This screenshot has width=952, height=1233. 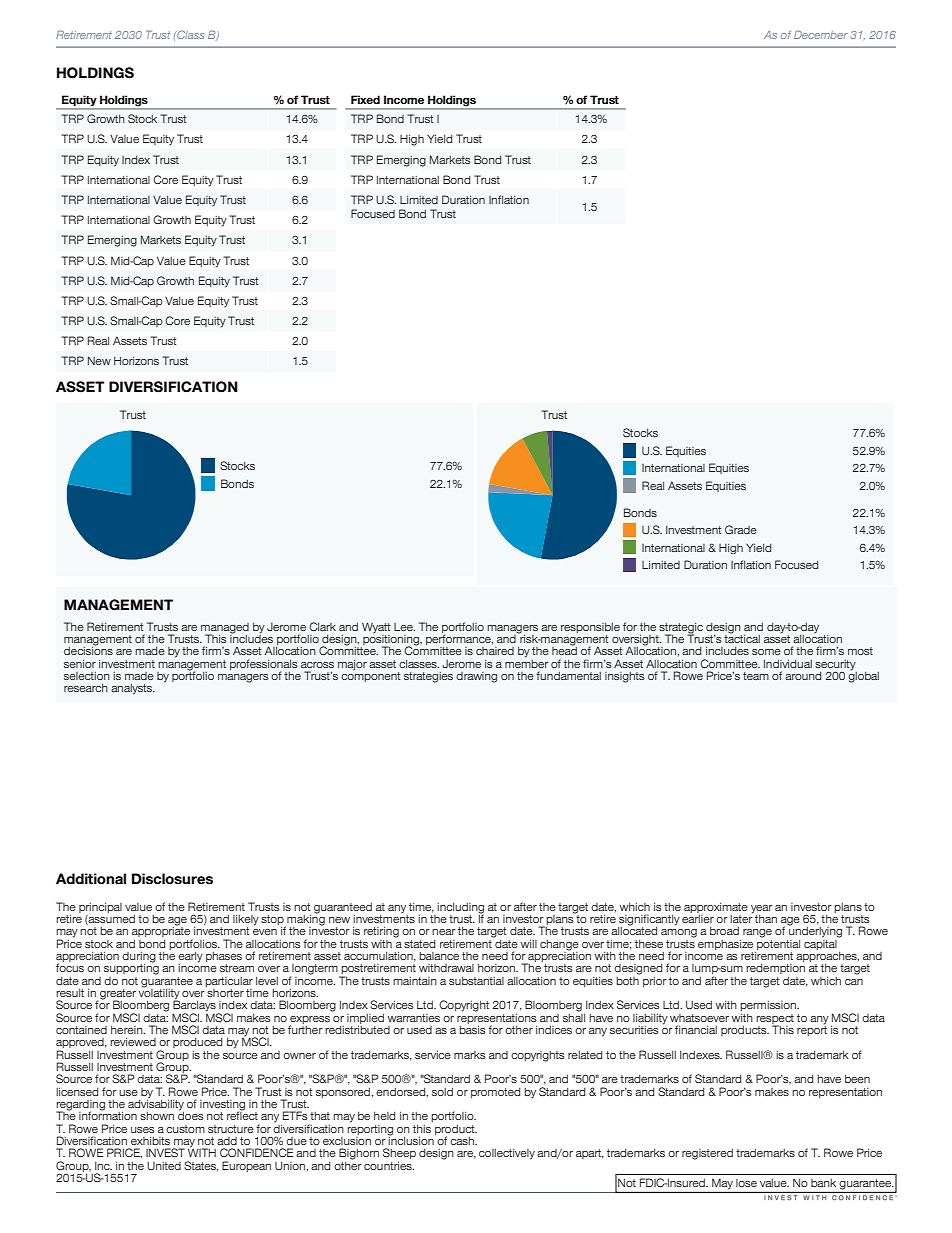 I want to click on Grade, so click(x=741, y=529).
